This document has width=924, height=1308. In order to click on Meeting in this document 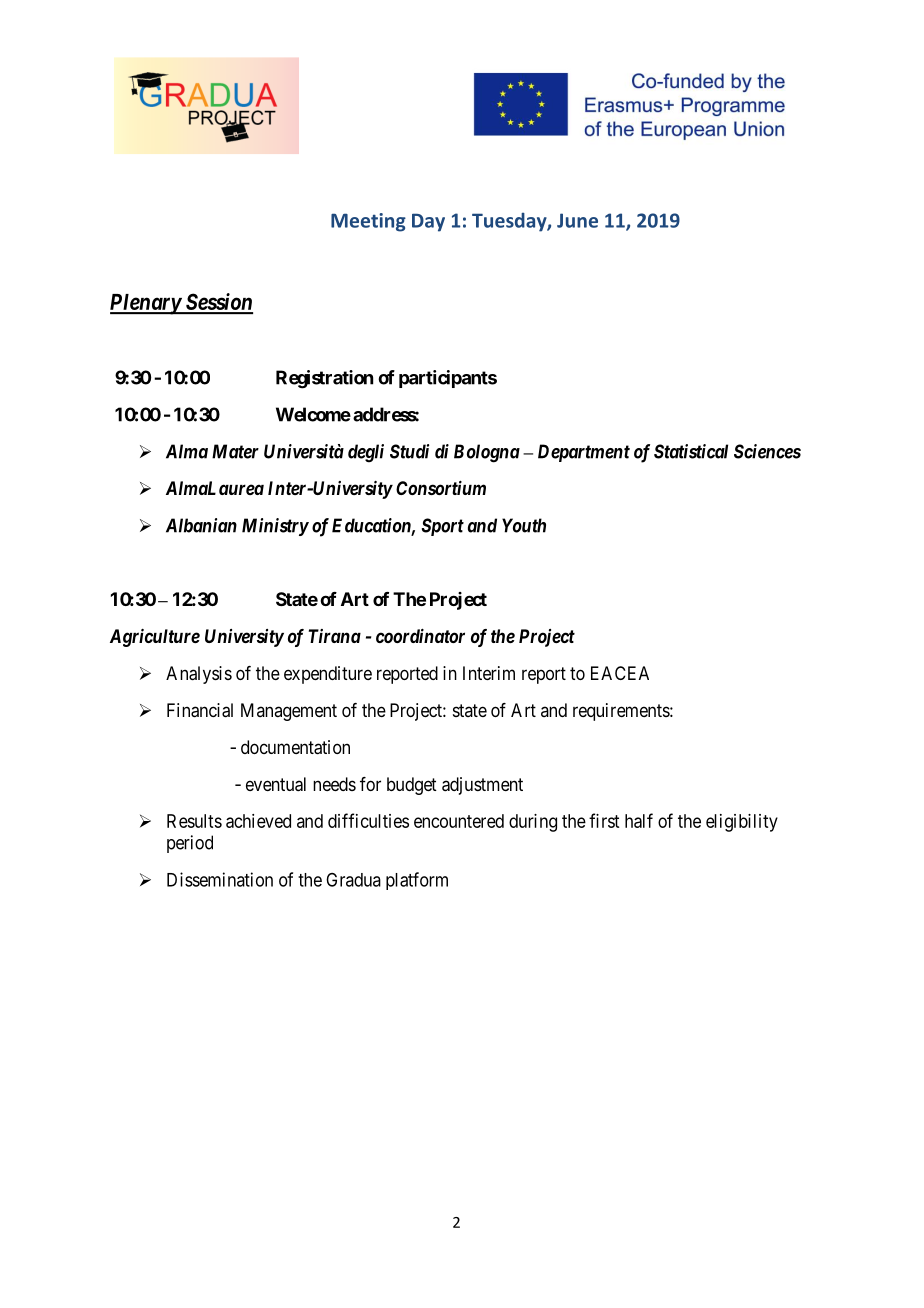, I will do `click(368, 222)`.
